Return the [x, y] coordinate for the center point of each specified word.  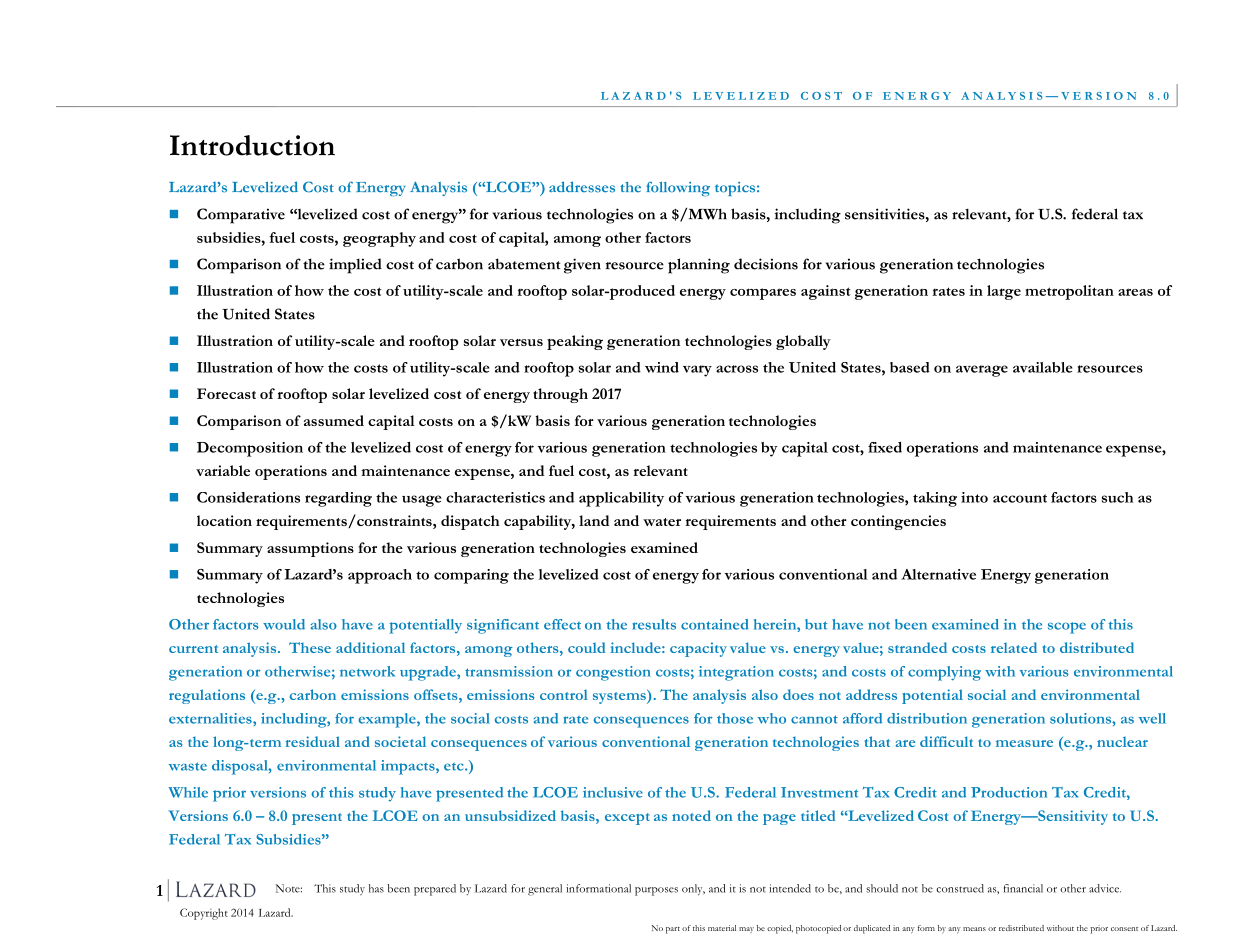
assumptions [310, 549]
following [678, 188]
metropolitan [1069, 292]
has [376, 888]
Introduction [252, 145]
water [662, 522]
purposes [656, 891]
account [1020, 498]
